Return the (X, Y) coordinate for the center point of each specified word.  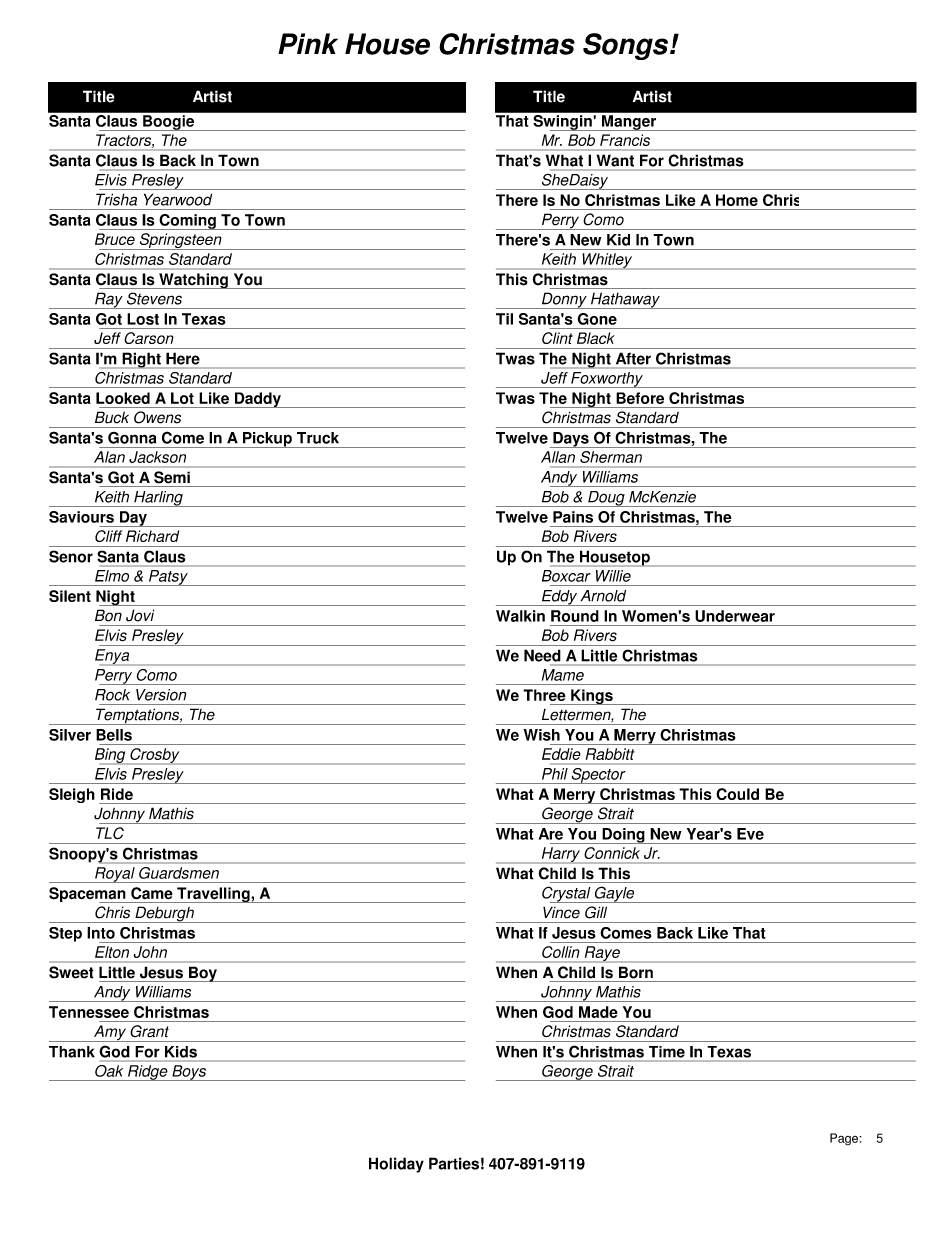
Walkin (520, 616)
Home (737, 200)
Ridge (148, 1073)
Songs (625, 46)
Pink (308, 43)
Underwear (735, 616)
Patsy (168, 578)
